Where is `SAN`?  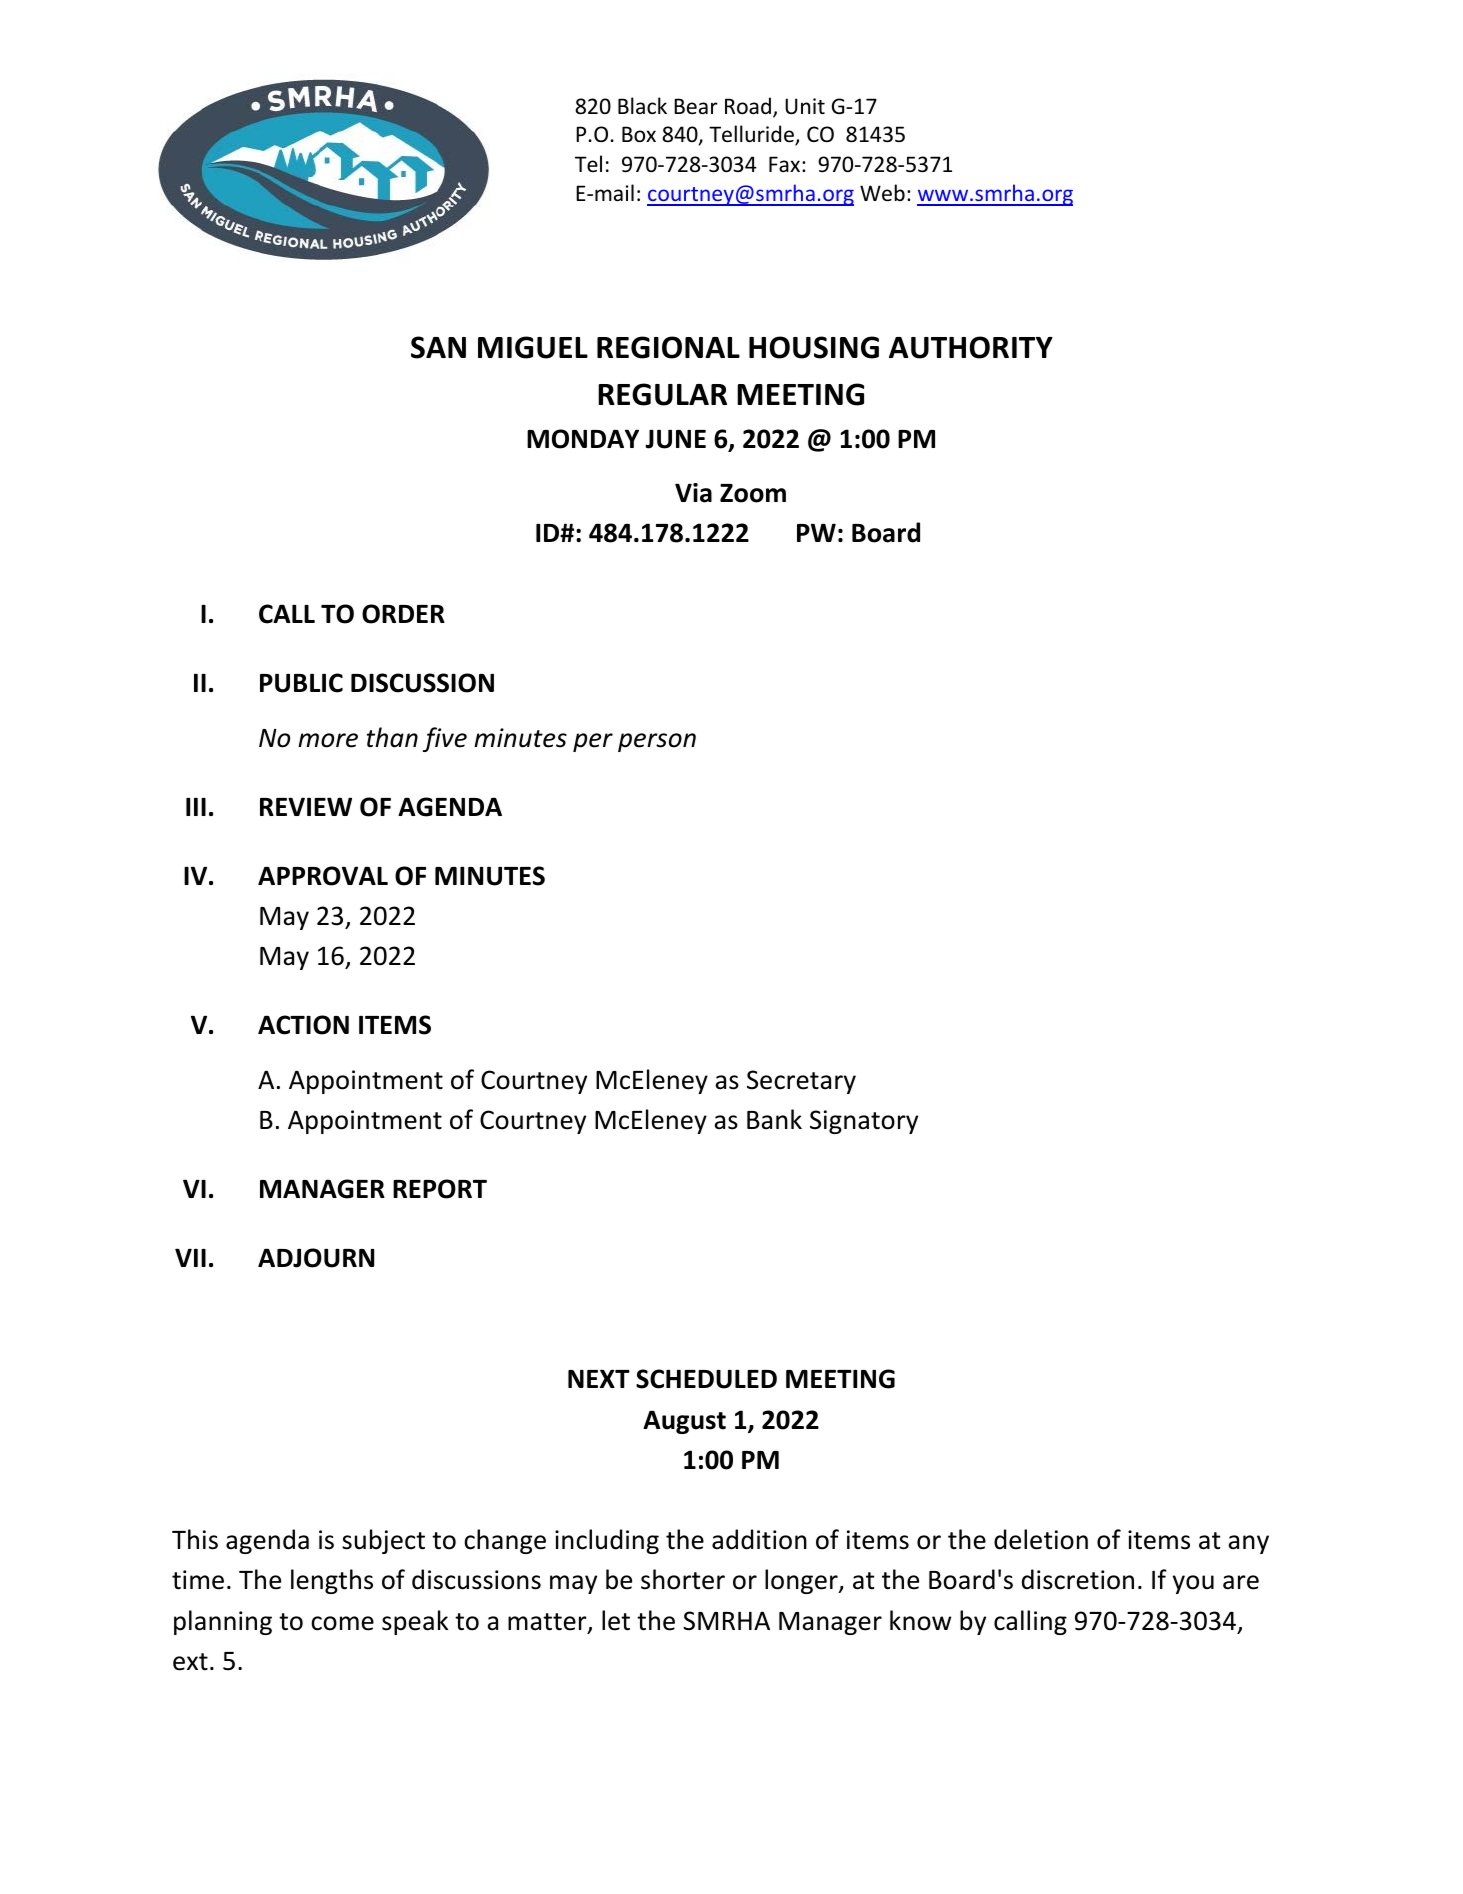 SAN is located at coordinates (438, 347).
